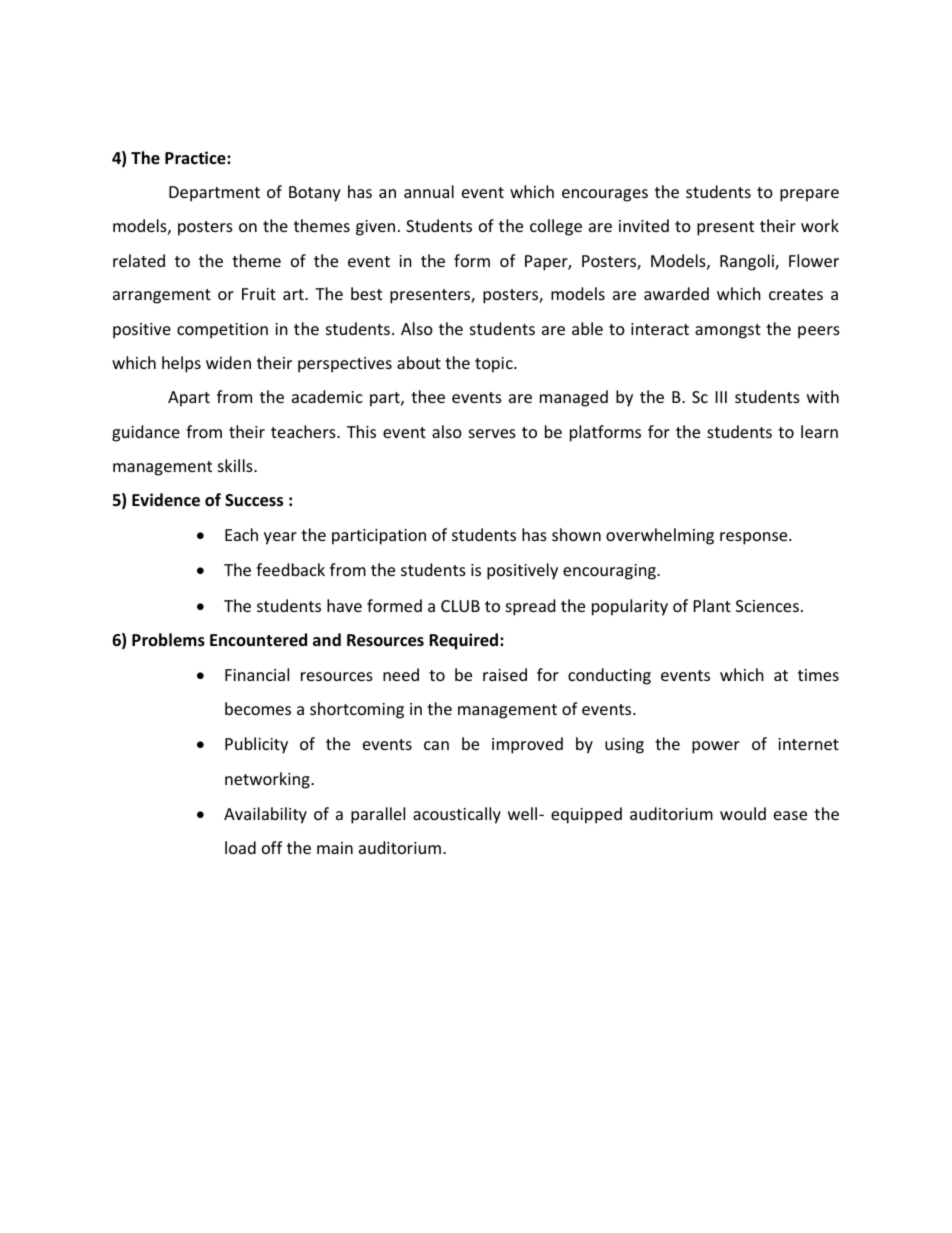 The image size is (952, 1233). What do you see at coordinates (196, 158) in the screenshot?
I see `Practice` at bounding box center [196, 158].
